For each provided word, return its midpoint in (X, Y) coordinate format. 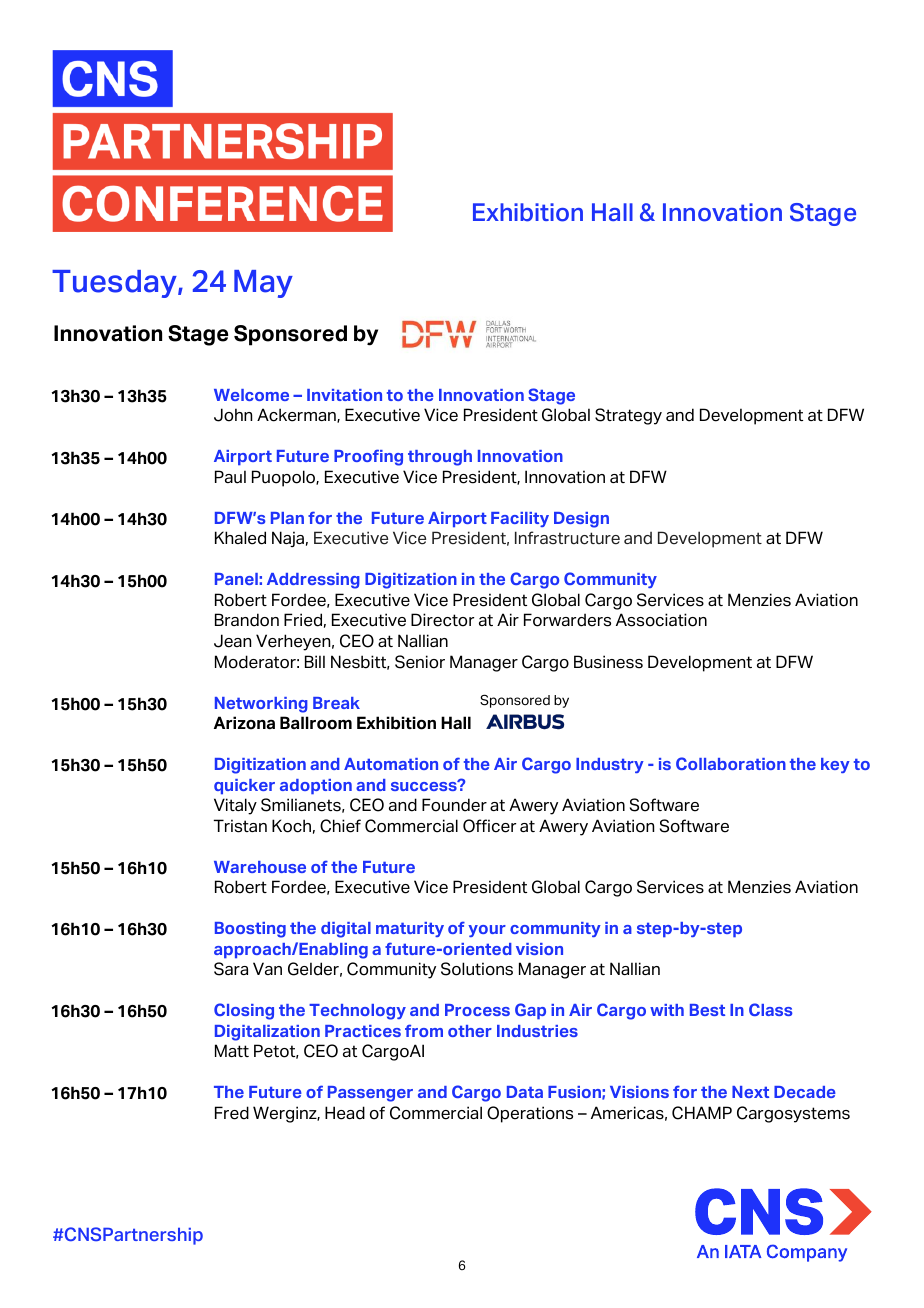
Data (525, 1092)
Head (345, 1113)
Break (336, 703)
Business (608, 662)
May (263, 284)
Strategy (628, 416)
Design (581, 520)
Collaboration (731, 763)
